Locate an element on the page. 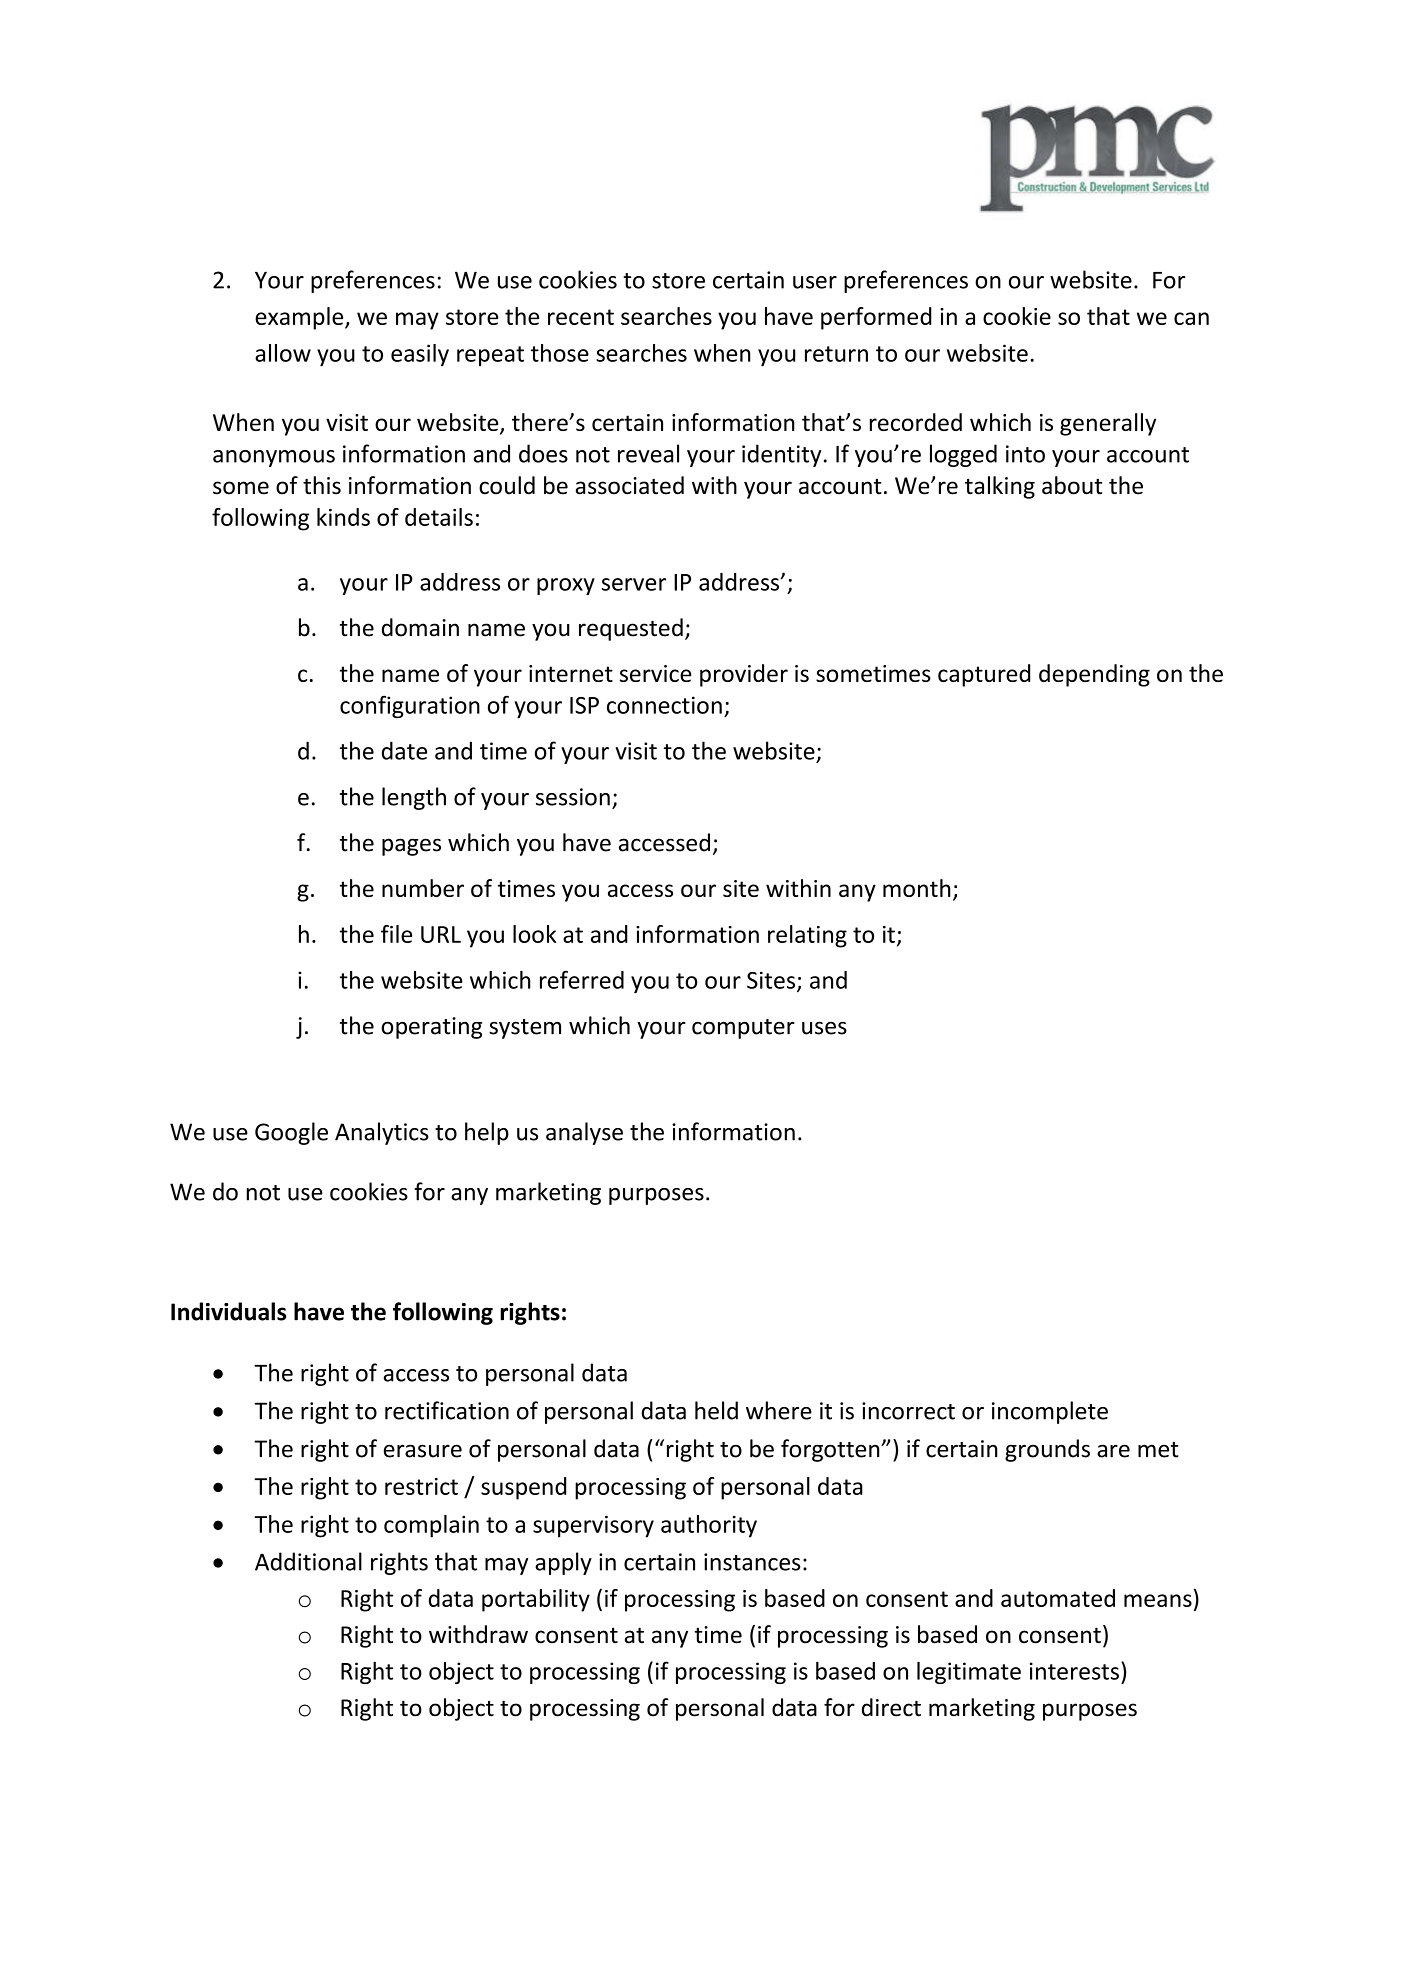 Image resolution: width=1403 pixels, height=1985 pixels. provider is located at coordinates (744, 675).
